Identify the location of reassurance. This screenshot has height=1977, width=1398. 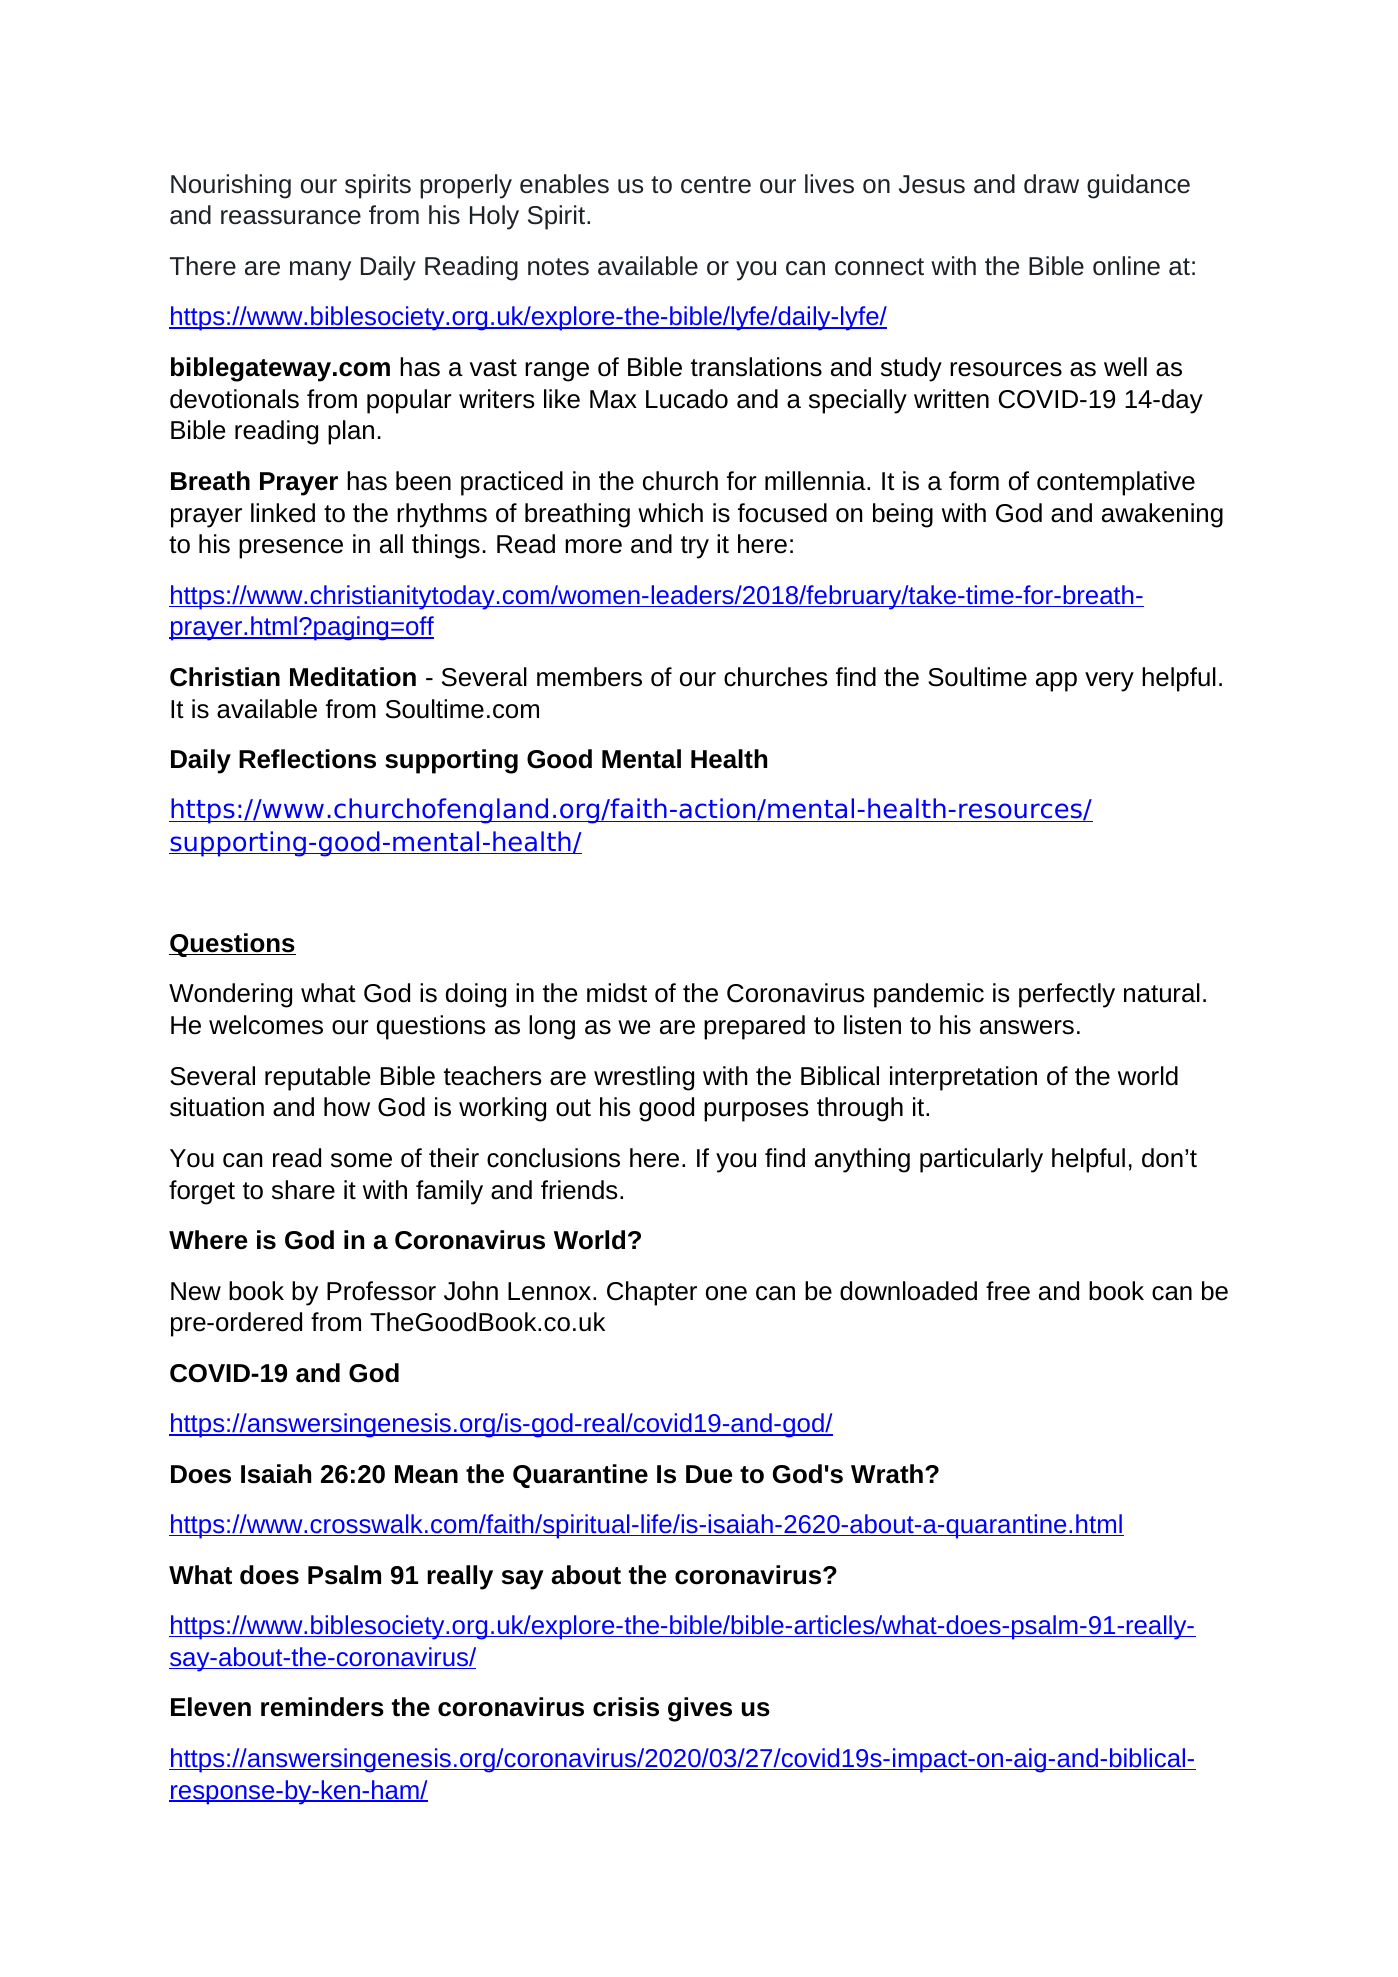
(291, 217).
